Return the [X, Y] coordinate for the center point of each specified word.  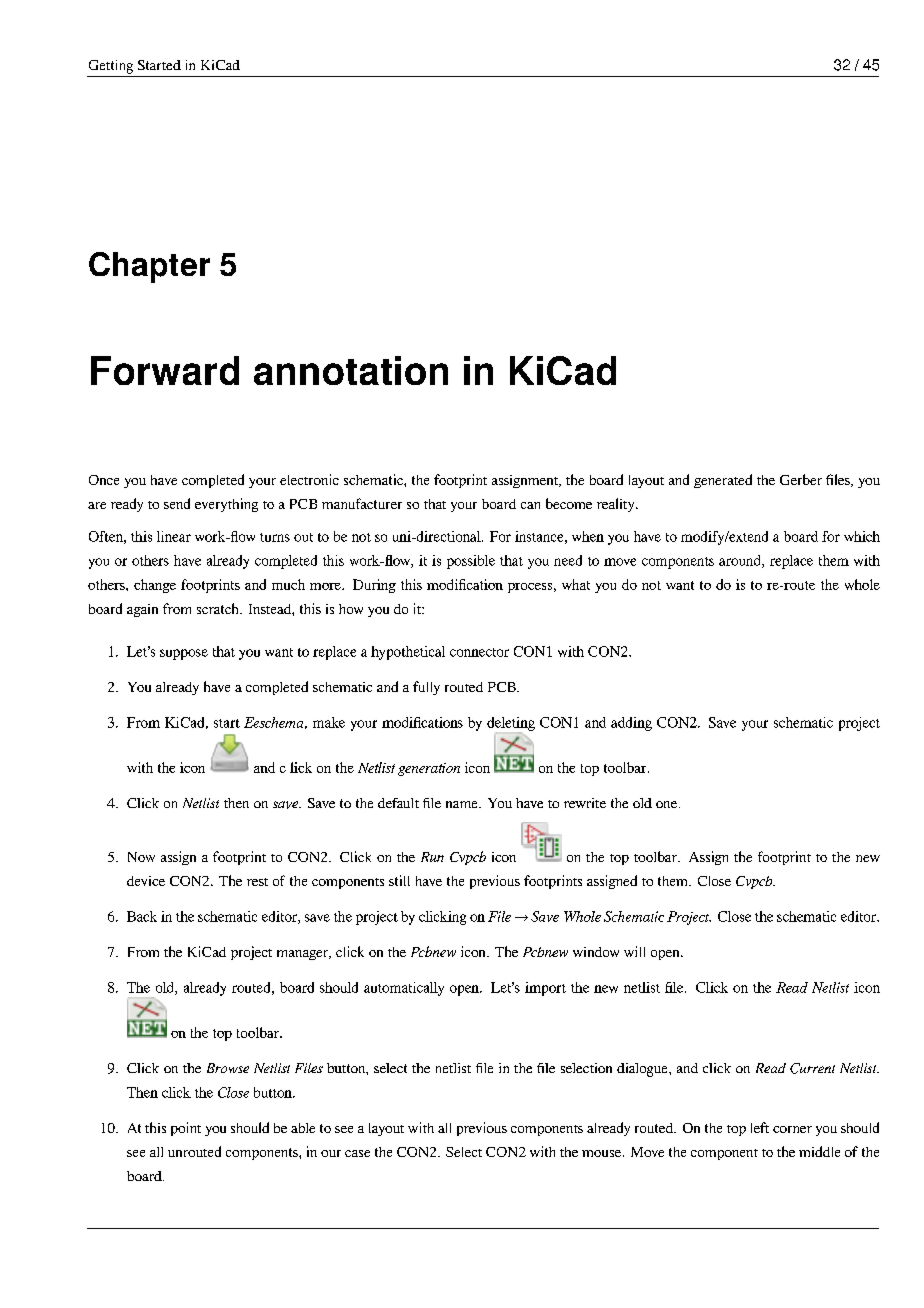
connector [479, 652]
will [634, 951]
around [741, 561]
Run [432, 857]
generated [723, 481]
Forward [165, 370]
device [146, 881]
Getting [111, 67]
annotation [351, 370]
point [186, 1129]
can [530, 505]
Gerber [801, 479]
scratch [219, 608]
